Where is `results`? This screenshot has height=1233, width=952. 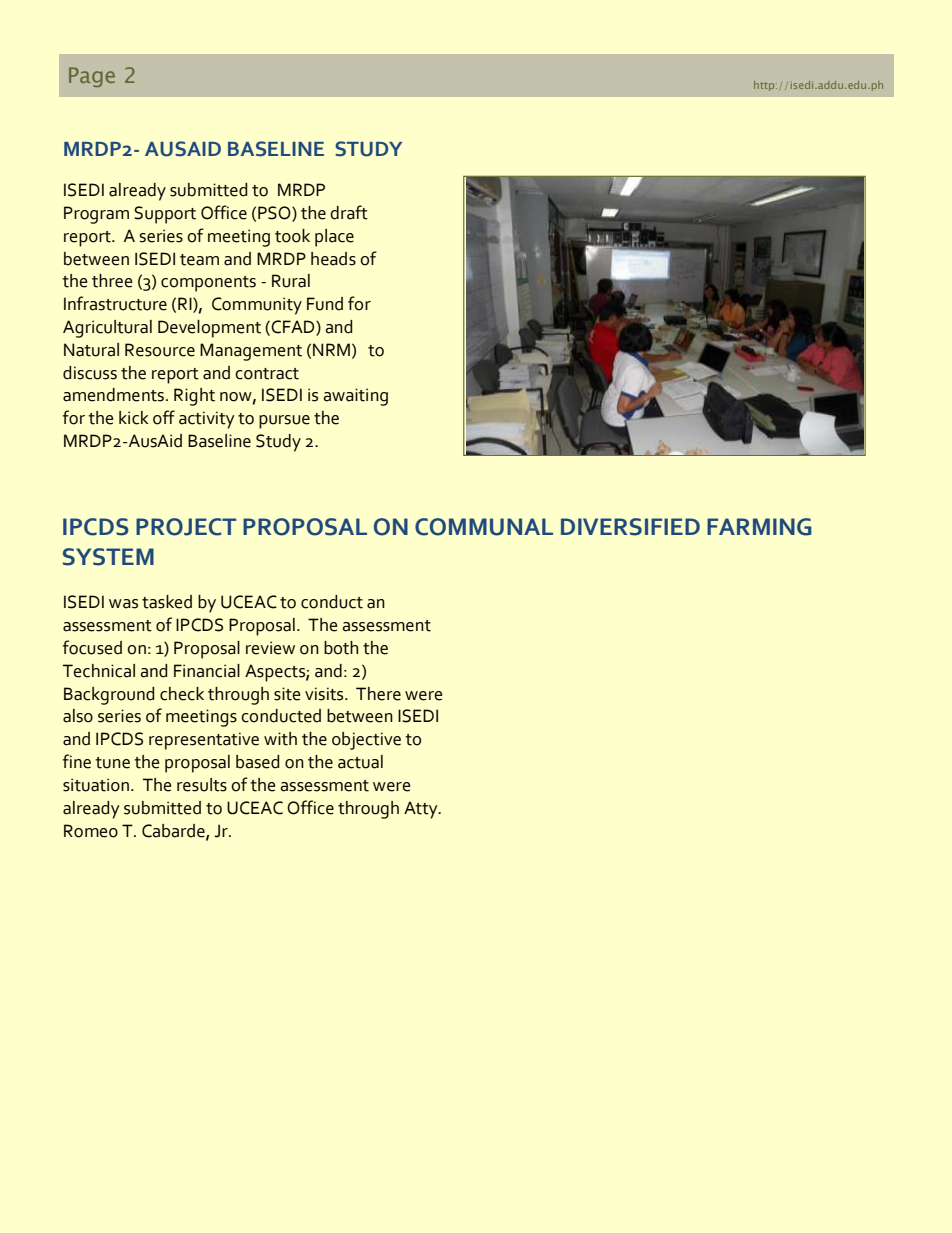 results is located at coordinates (202, 785).
